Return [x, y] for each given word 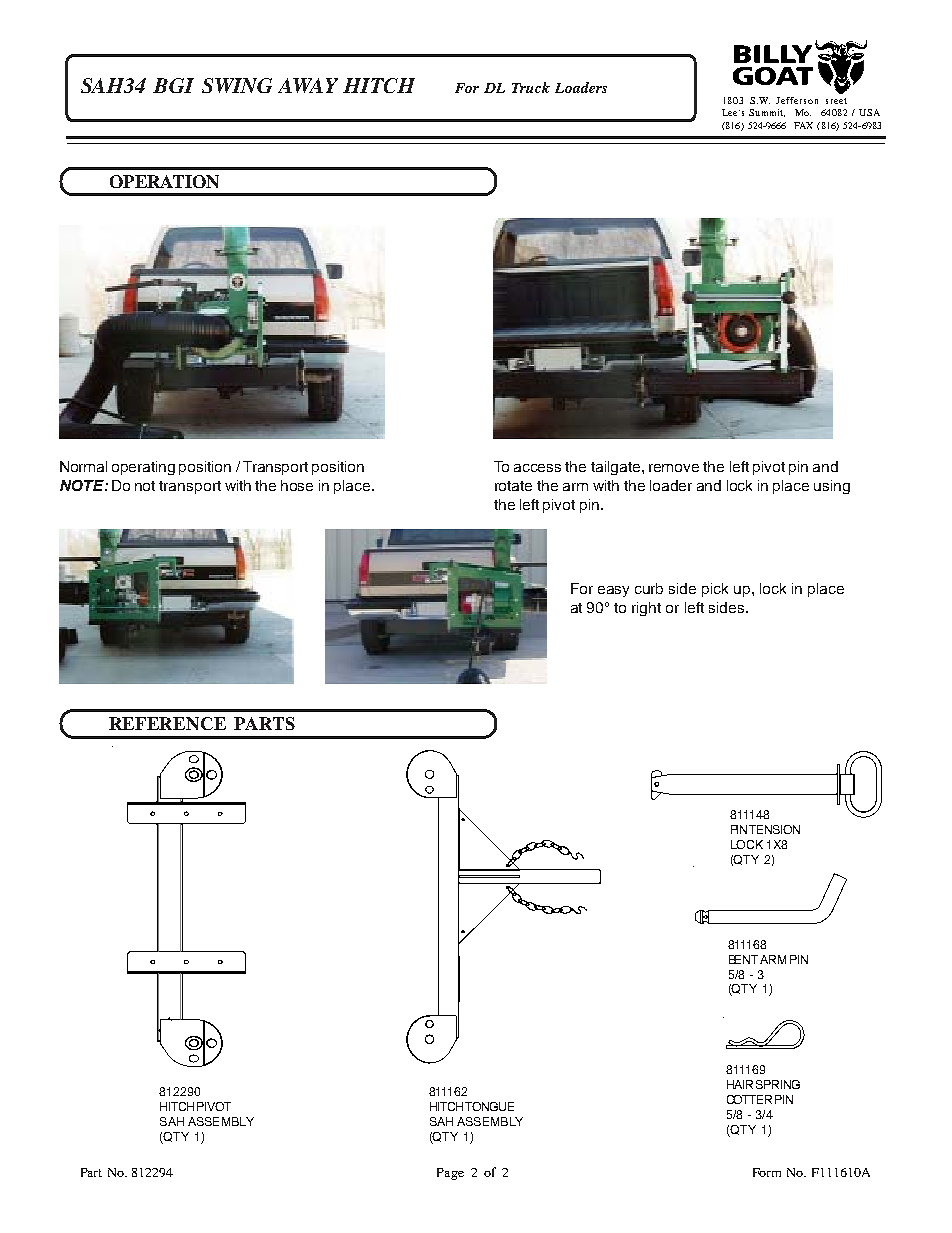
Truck [531, 87]
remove [674, 468]
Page [450, 1174]
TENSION [774, 829]
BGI [173, 85]
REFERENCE [167, 723]
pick [715, 590]
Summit [767, 113]
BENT [745, 959]
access [537, 468]
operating [143, 468]
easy [613, 591]
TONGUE [489, 1106]
